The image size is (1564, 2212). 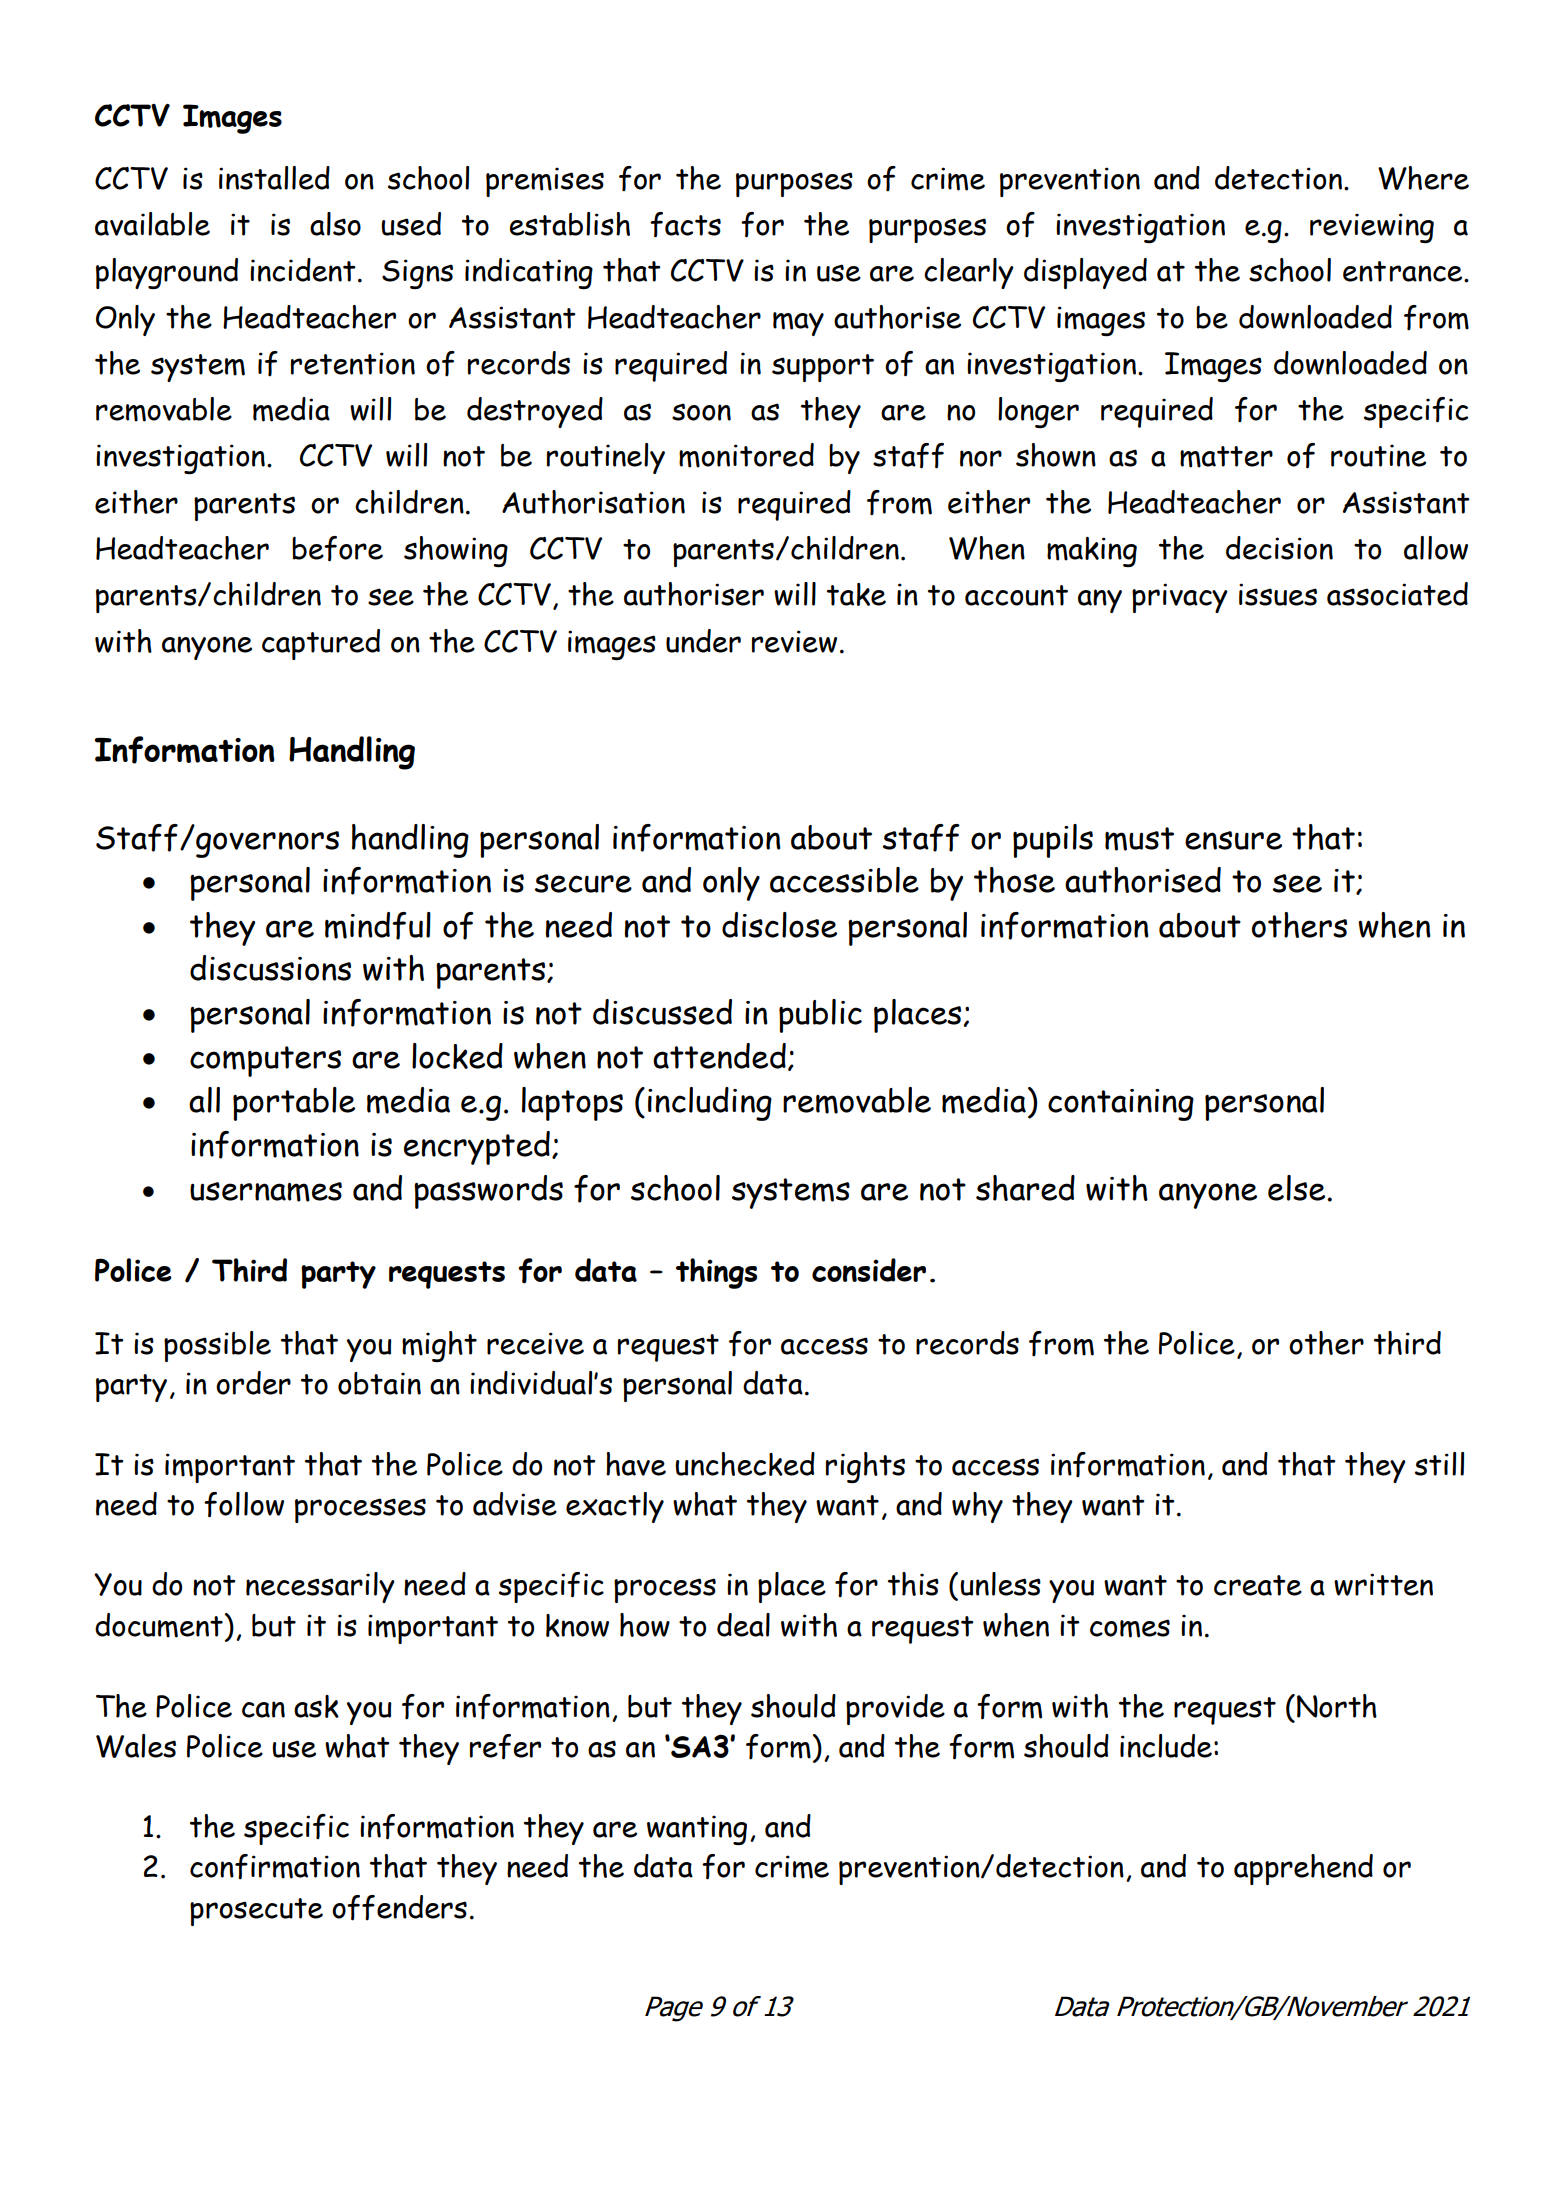 What do you see at coordinates (1404, 271) in the document?
I see `entrance` at bounding box center [1404, 271].
